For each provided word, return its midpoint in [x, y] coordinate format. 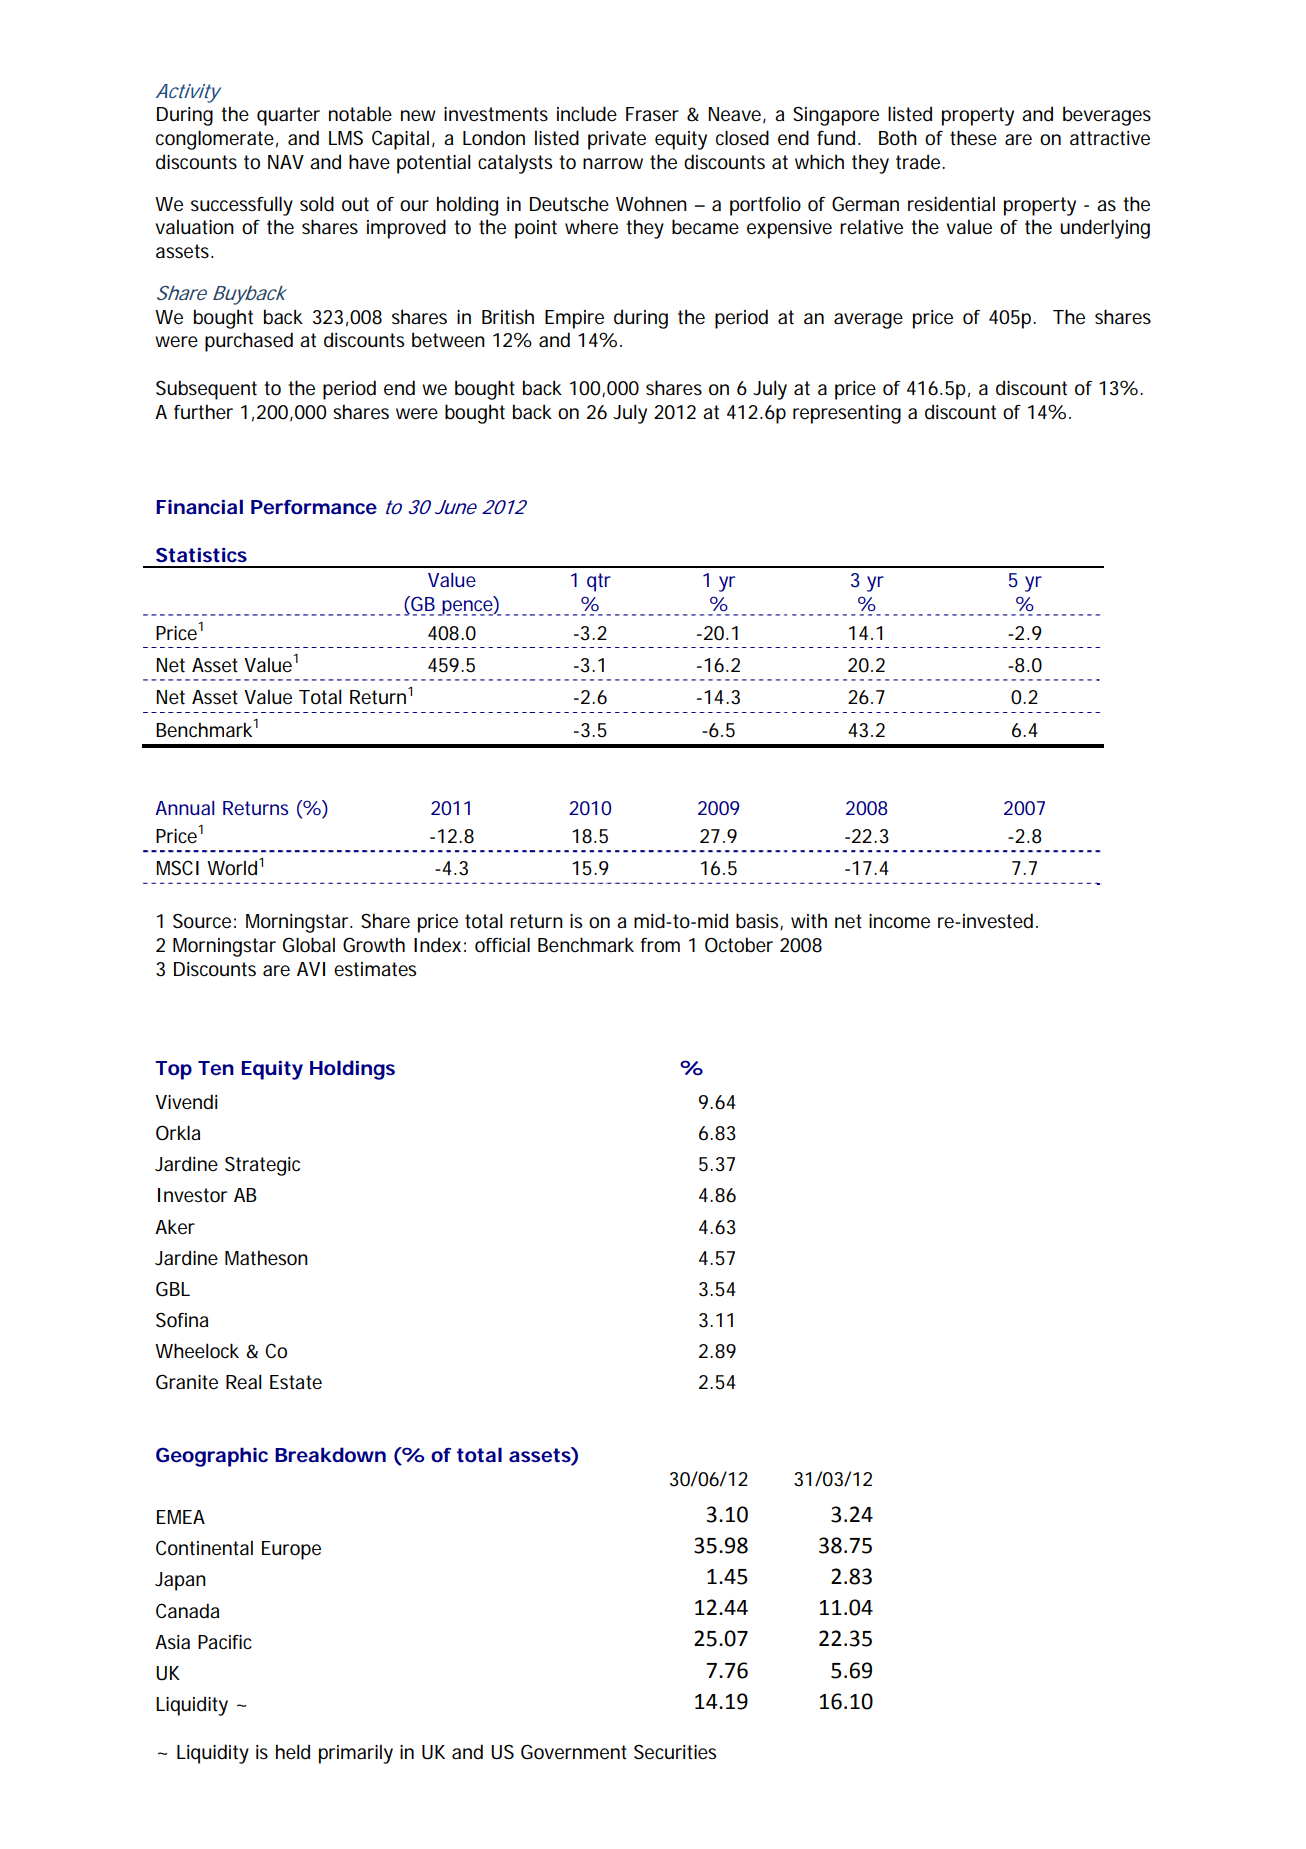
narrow [613, 164]
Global [309, 945]
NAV [286, 162]
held [293, 1751]
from [660, 945]
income [899, 921]
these [973, 138]
